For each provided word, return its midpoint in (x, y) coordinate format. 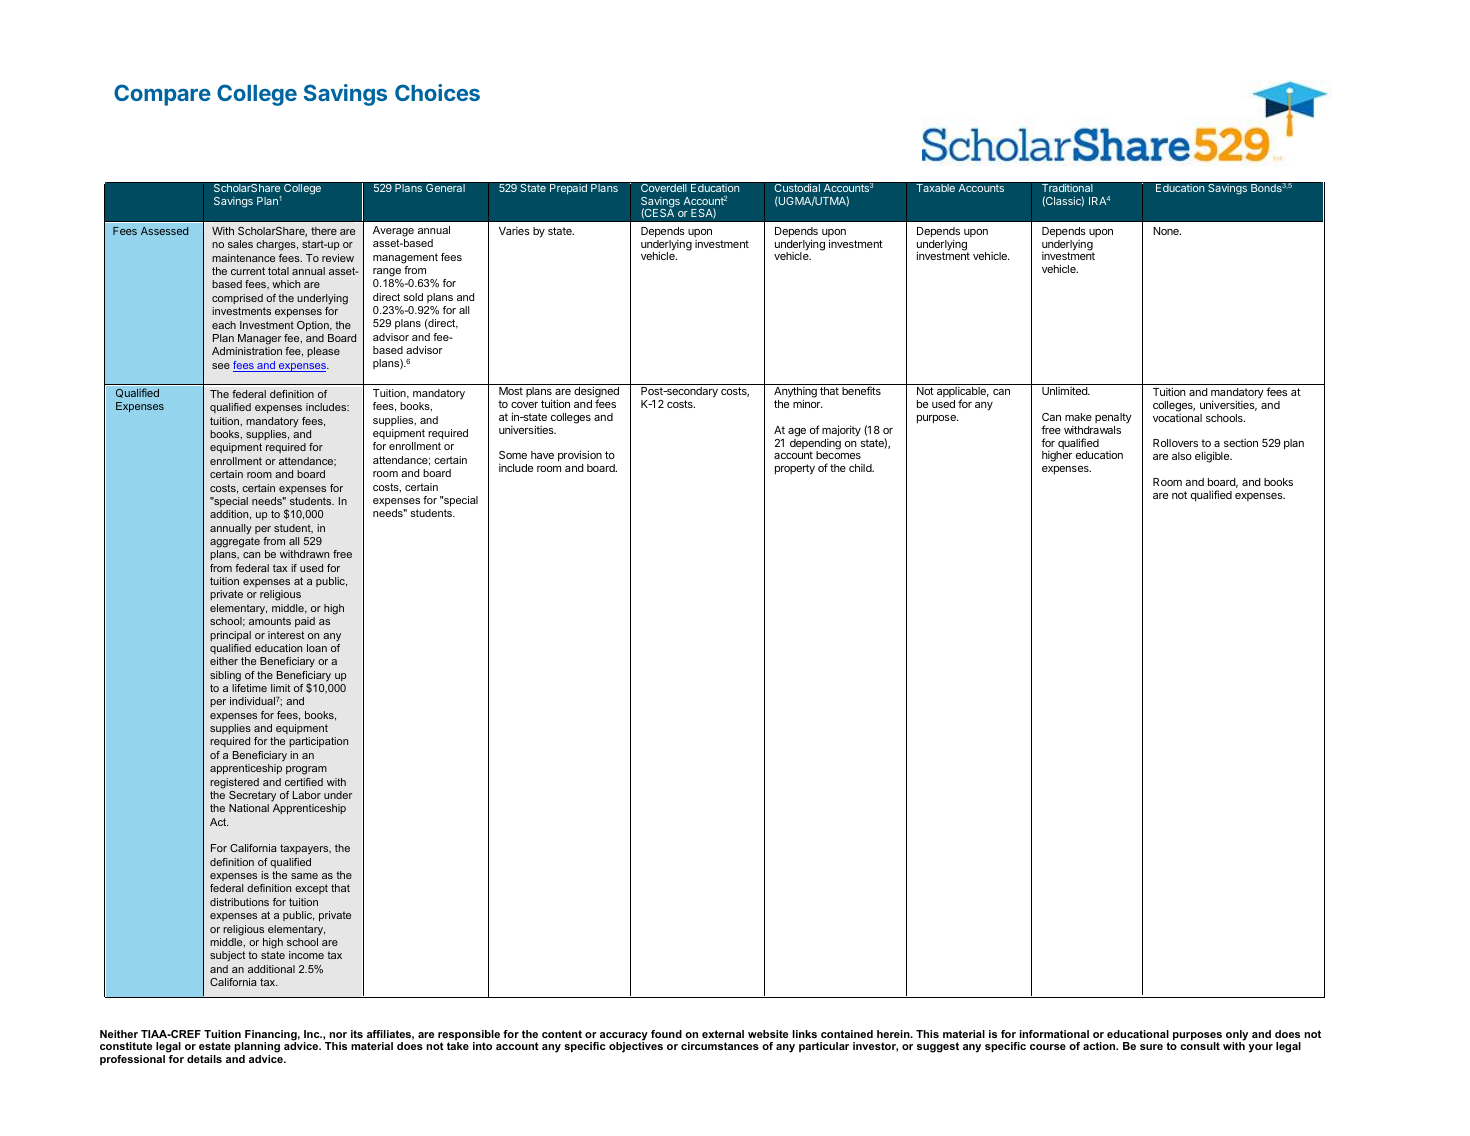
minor (808, 403)
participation (318, 742)
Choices (437, 92)
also (1182, 456)
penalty (1113, 418)
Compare (162, 95)
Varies (514, 231)
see (221, 366)
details (204, 1059)
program (306, 770)
